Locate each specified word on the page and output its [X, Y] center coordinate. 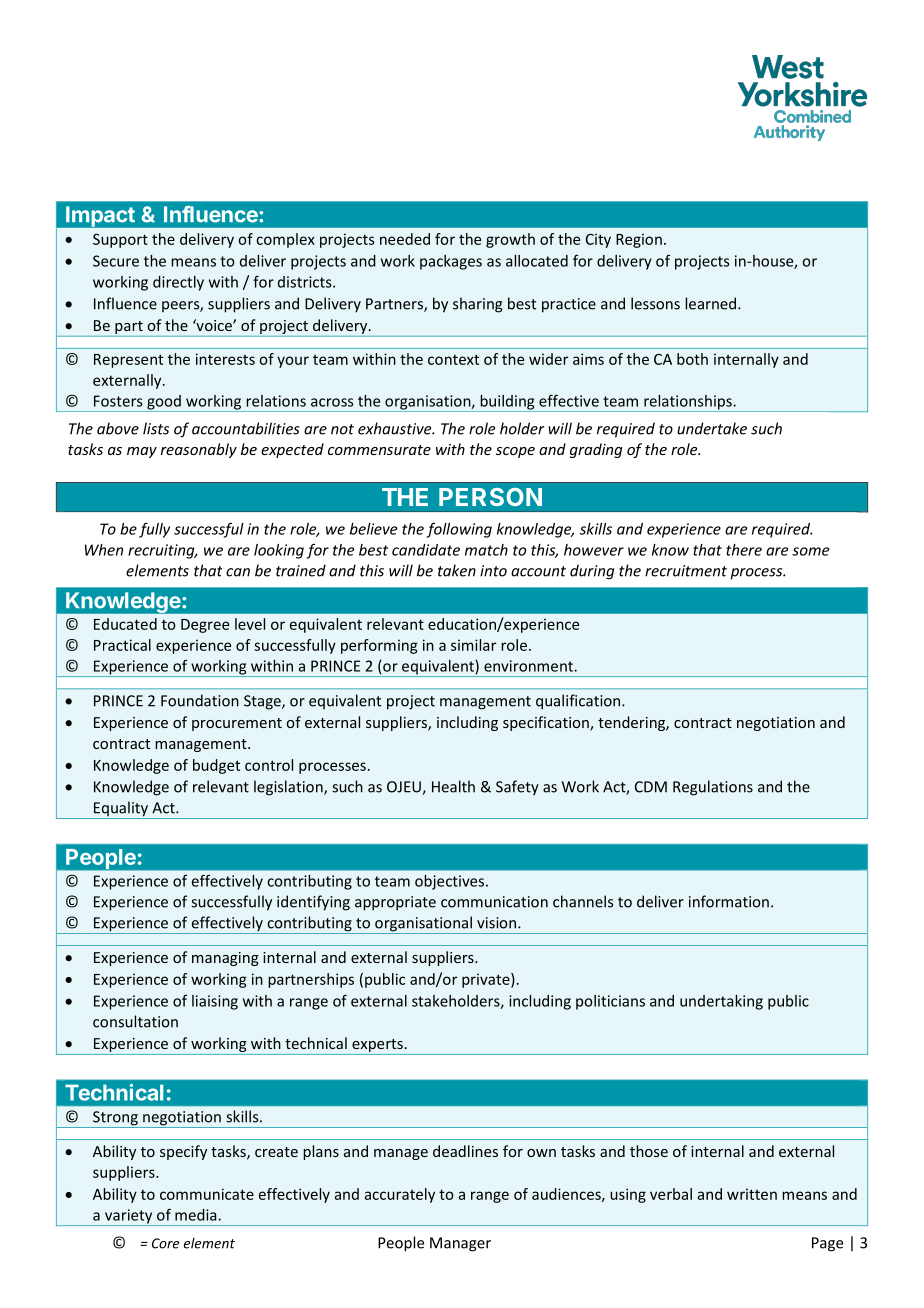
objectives [451, 882]
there [744, 550]
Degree [205, 626]
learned [712, 303]
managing [225, 959]
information [729, 901]
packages [451, 262]
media [197, 1215]
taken [457, 570]
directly [178, 283]
